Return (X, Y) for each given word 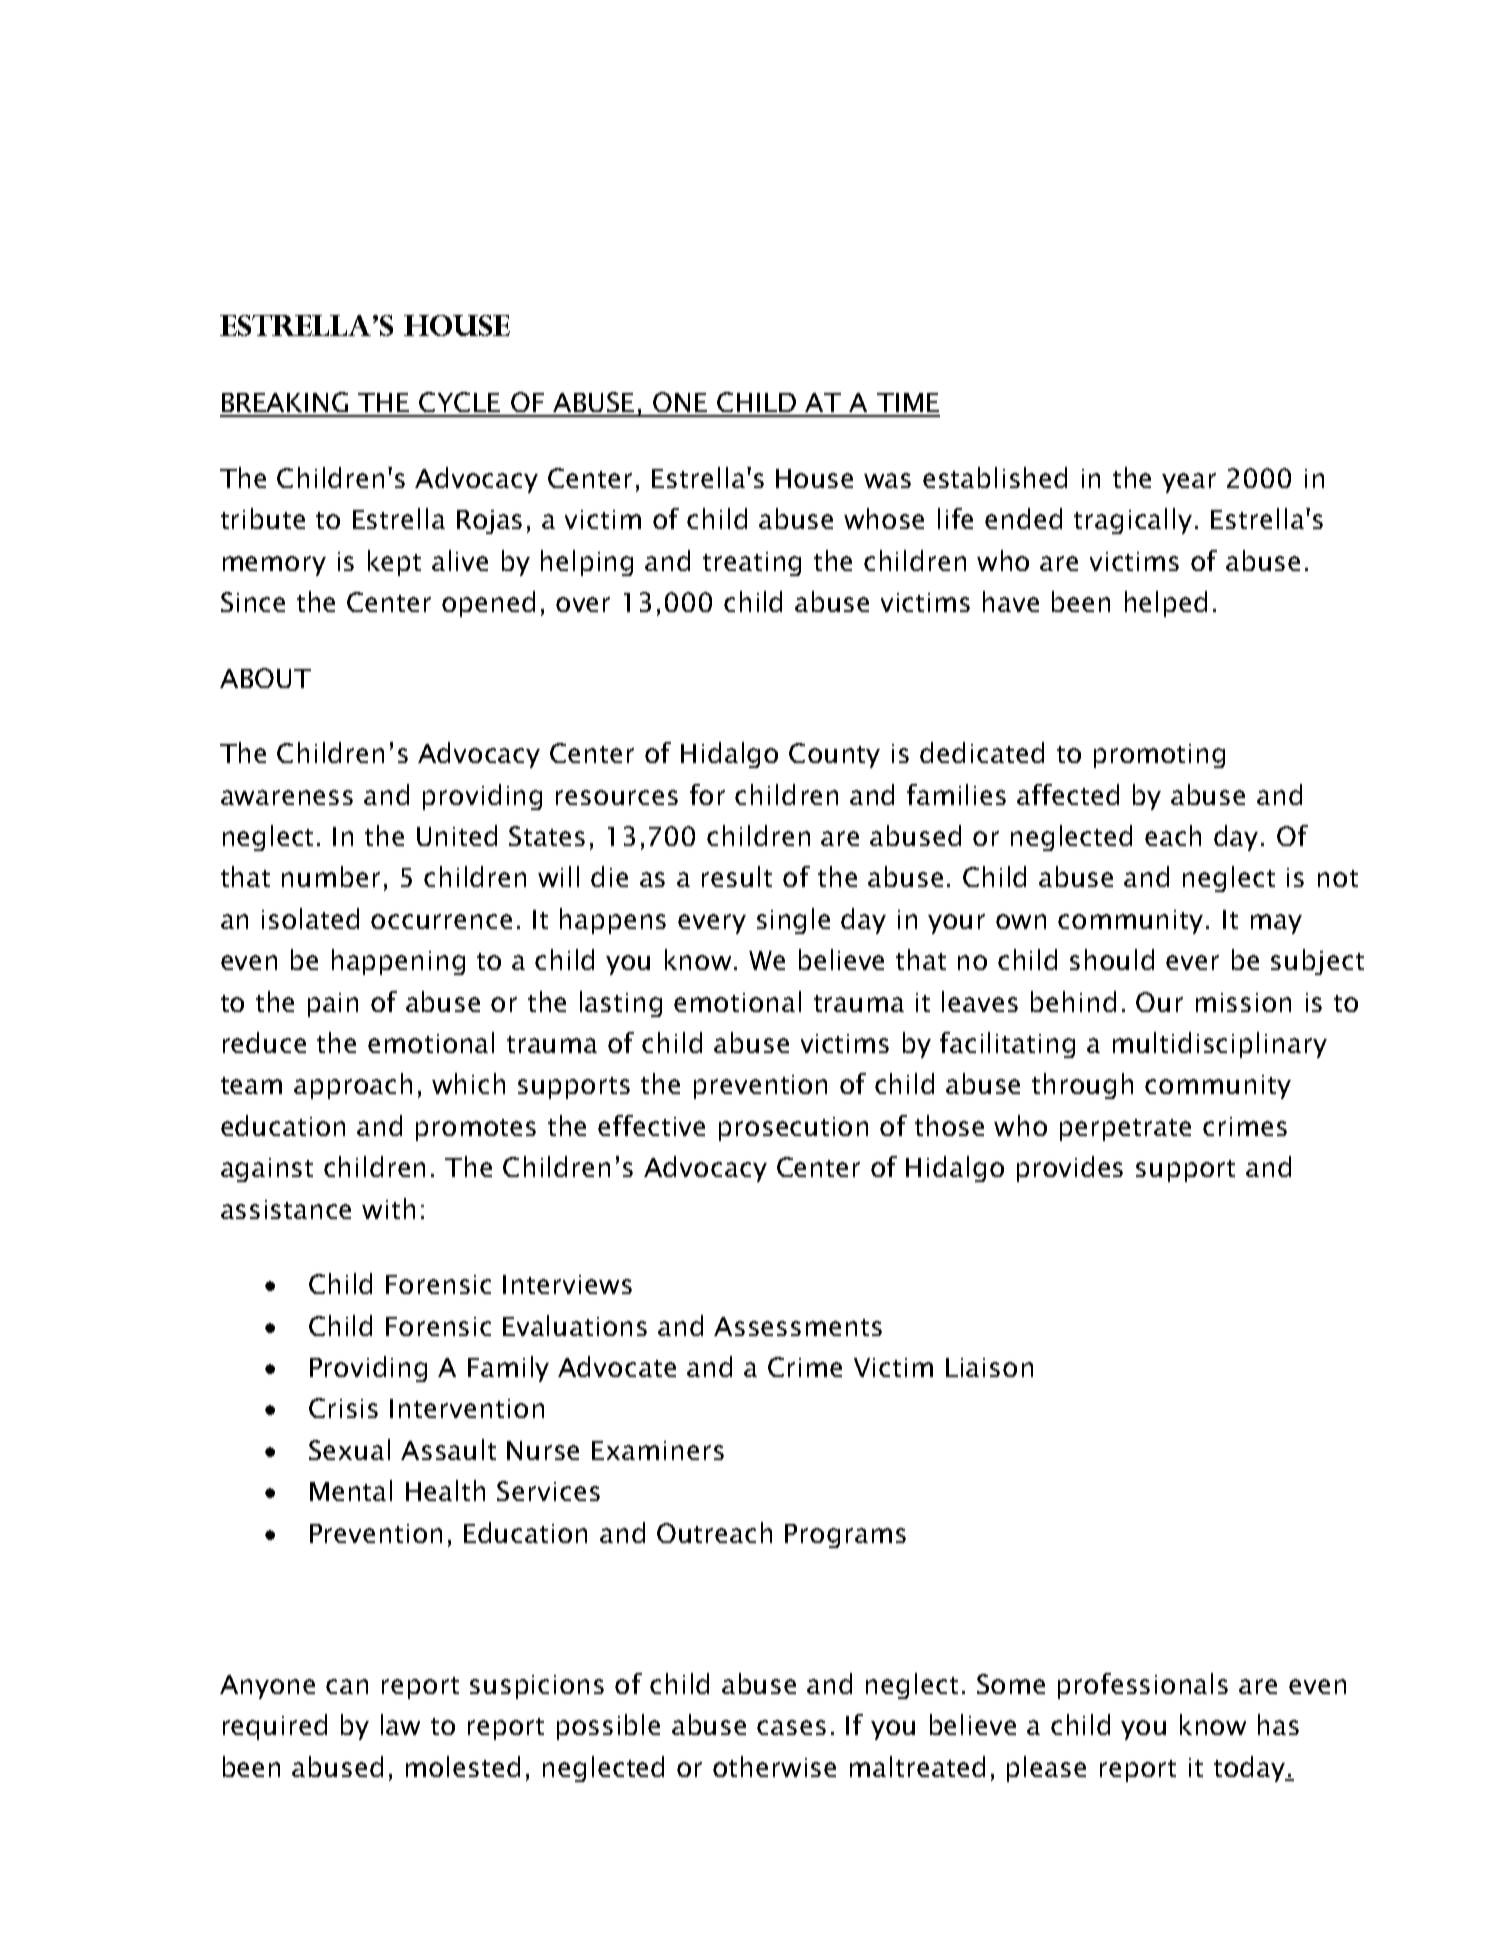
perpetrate (1125, 1130)
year (1189, 483)
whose (884, 518)
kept (394, 563)
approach (353, 1086)
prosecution (793, 1129)
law (400, 1724)
